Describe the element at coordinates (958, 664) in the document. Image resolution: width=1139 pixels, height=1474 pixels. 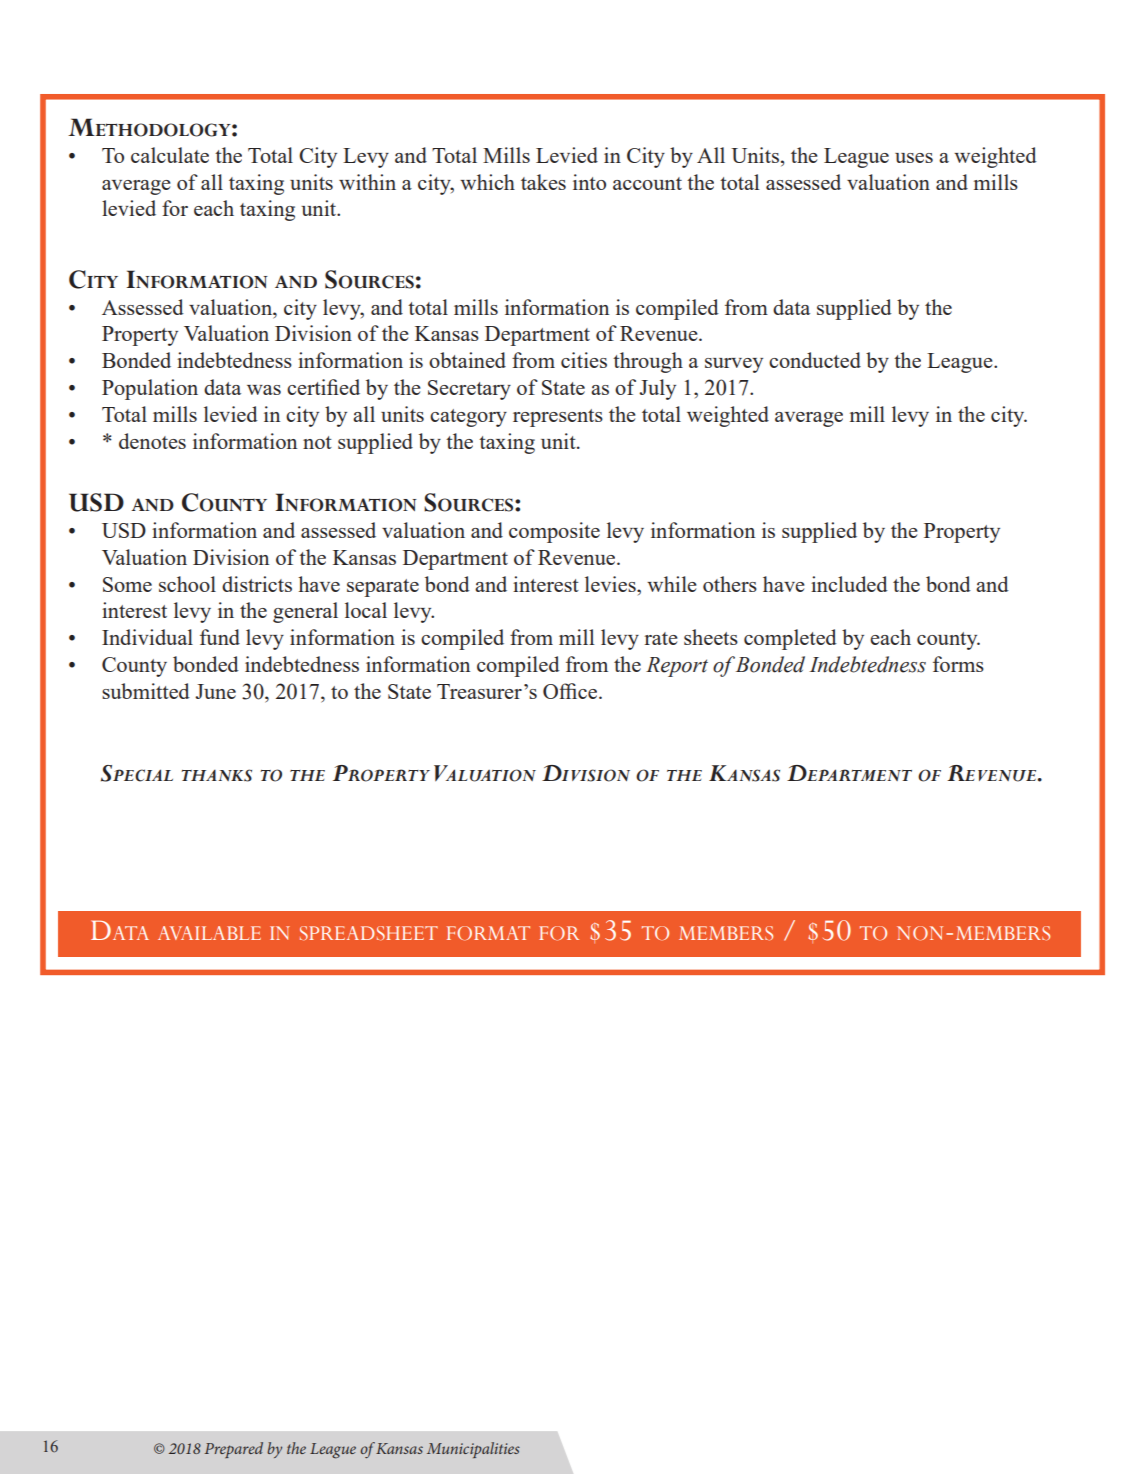
I see `forms` at that location.
